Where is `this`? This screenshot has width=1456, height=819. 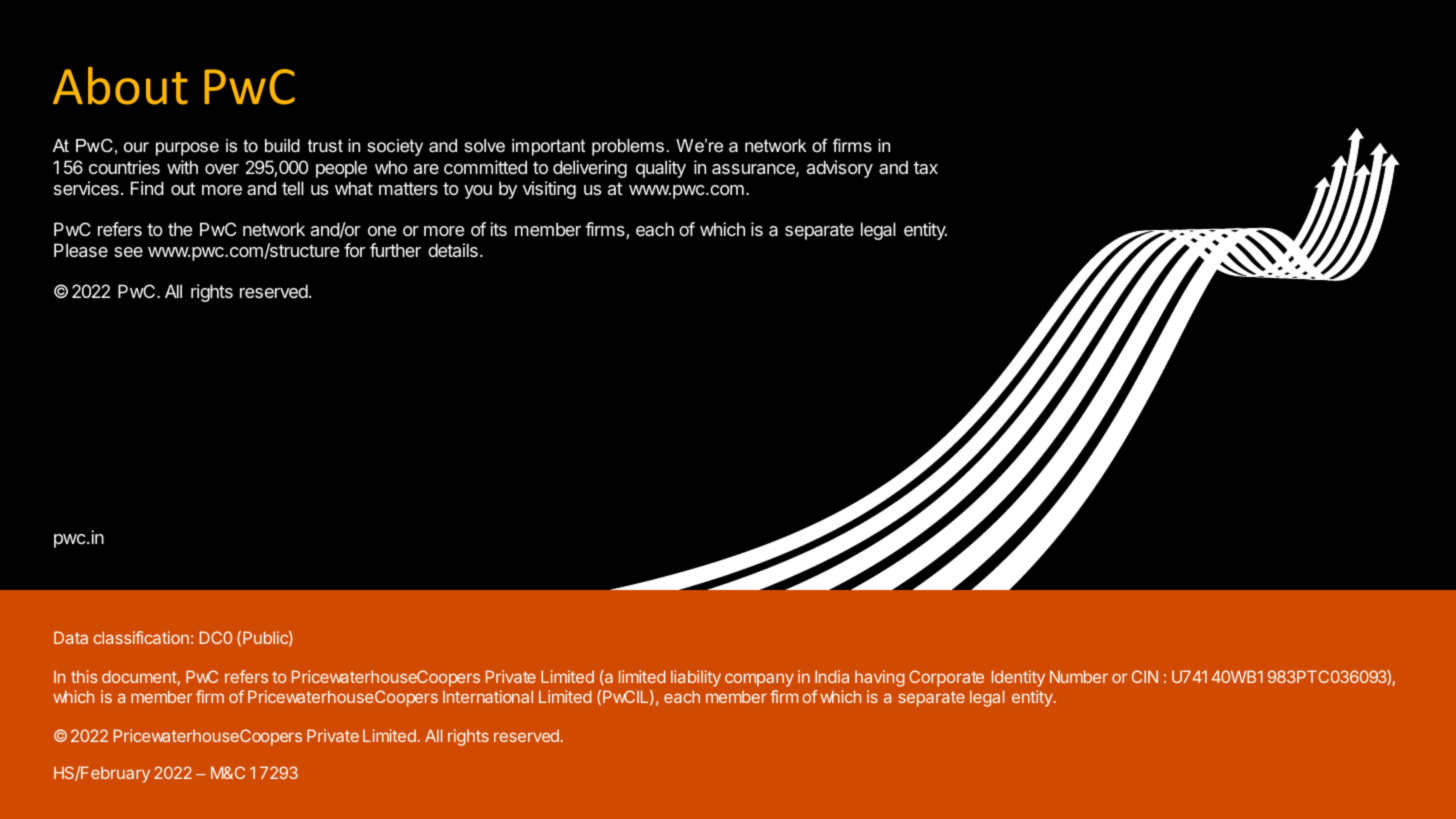 this is located at coordinates (84, 676).
